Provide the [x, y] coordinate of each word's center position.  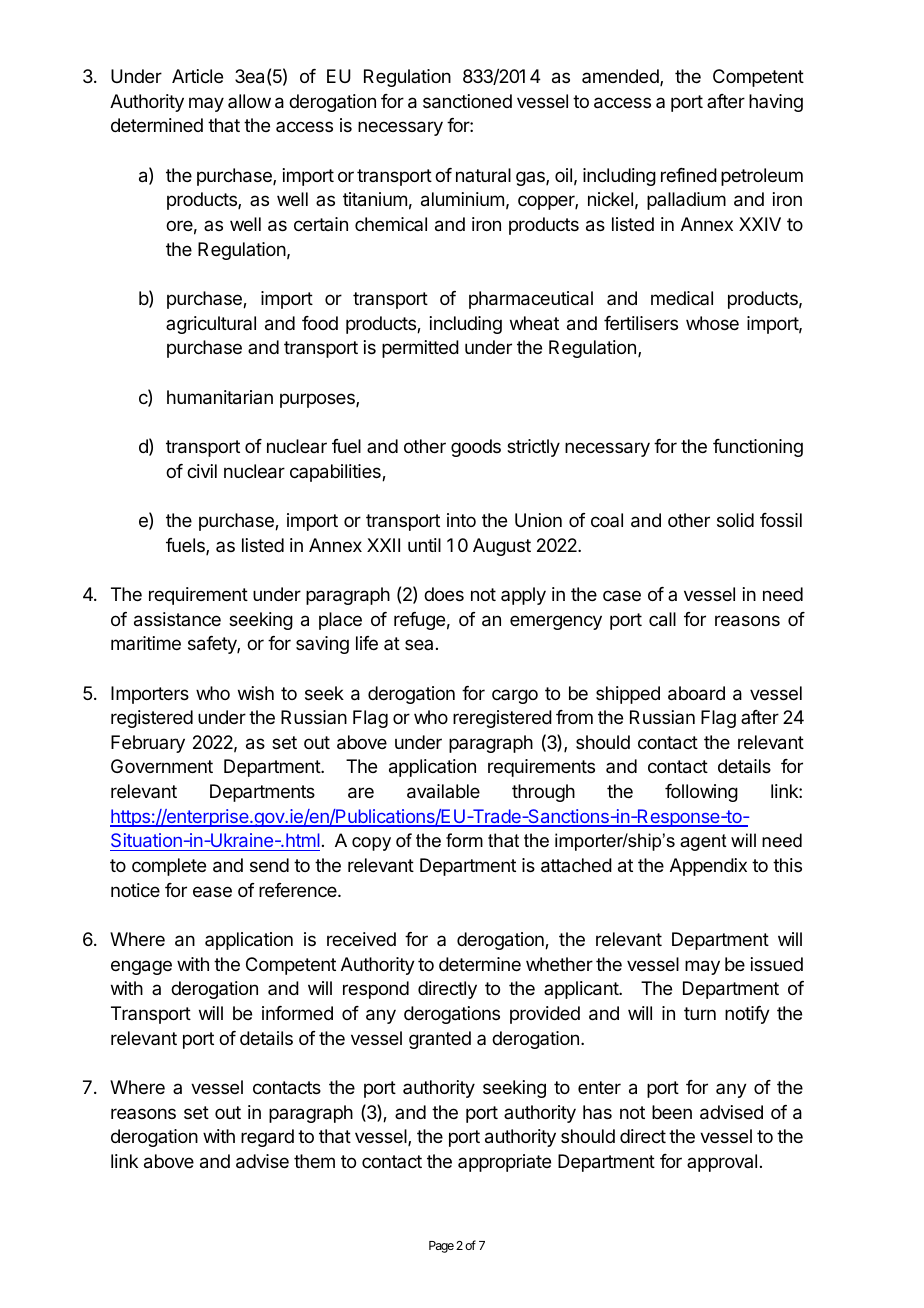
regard [267, 1138]
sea [419, 644]
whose [712, 323]
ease [212, 892]
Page [441, 1247]
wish [256, 693]
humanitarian [220, 397]
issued [777, 964]
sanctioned [467, 101]
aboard [696, 693]
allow [249, 101]
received [361, 939]
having [776, 103]
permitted [420, 349]
